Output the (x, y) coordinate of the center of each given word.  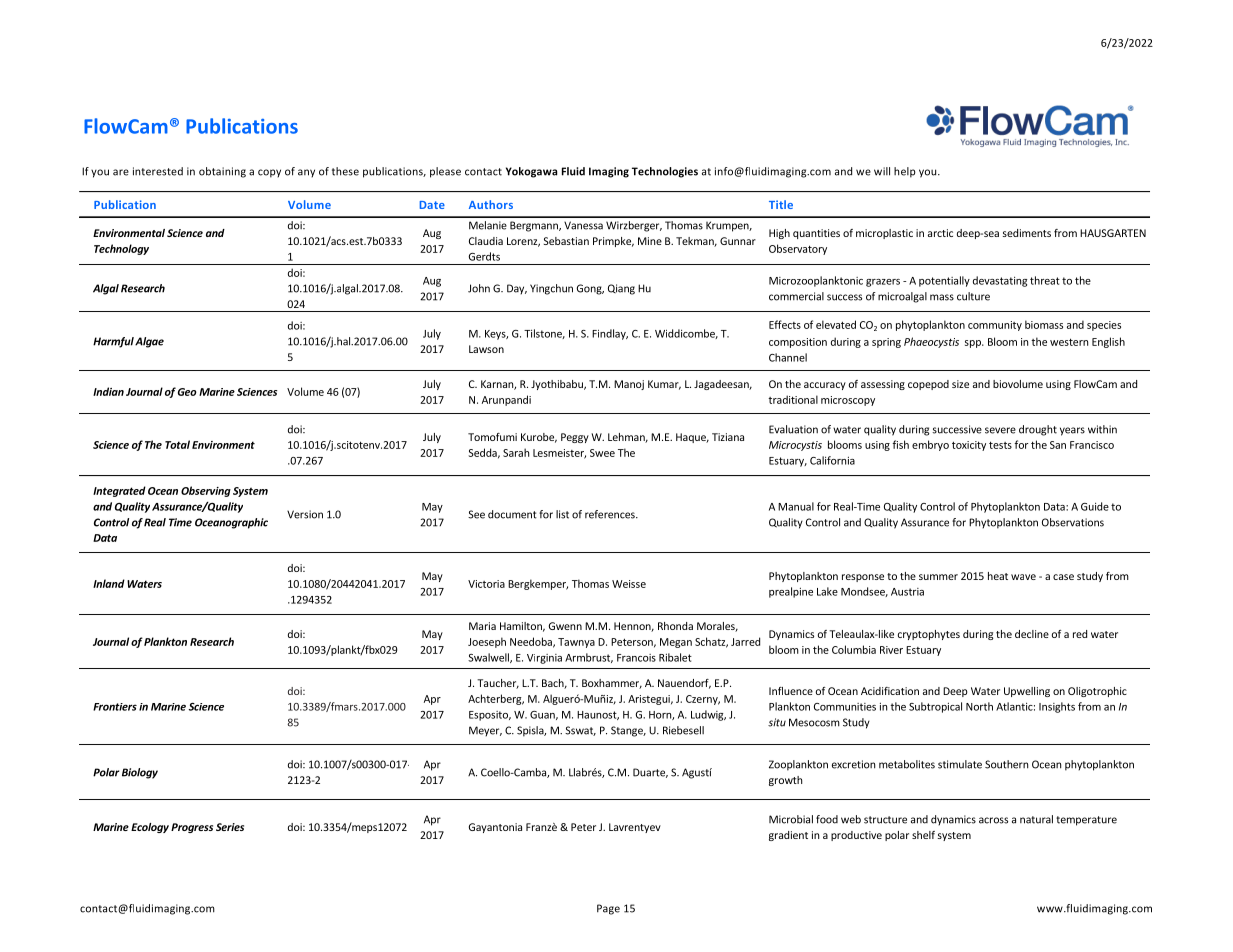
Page (608, 909)
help (905, 172)
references (611, 514)
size (960, 384)
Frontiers (115, 707)
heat (998, 576)
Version (305, 514)
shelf (923, 835)
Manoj (629, 385)
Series (230, 827)
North (979, 706)
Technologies (665, 172)
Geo (187, 392)
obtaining (222, 172)
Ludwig (708, 715)
